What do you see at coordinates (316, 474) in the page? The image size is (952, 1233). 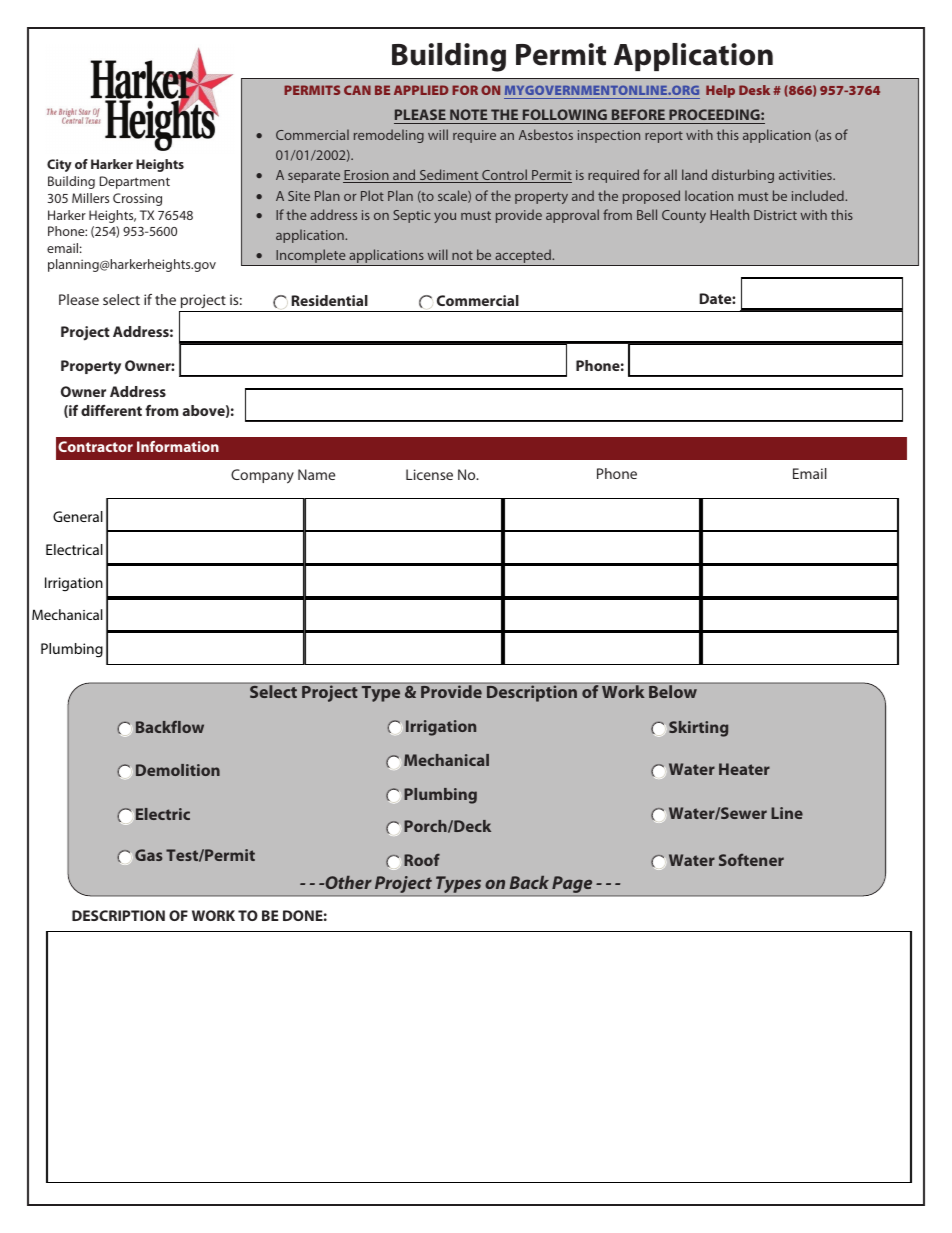 I see `Name` at bounding box center [316, 474].
